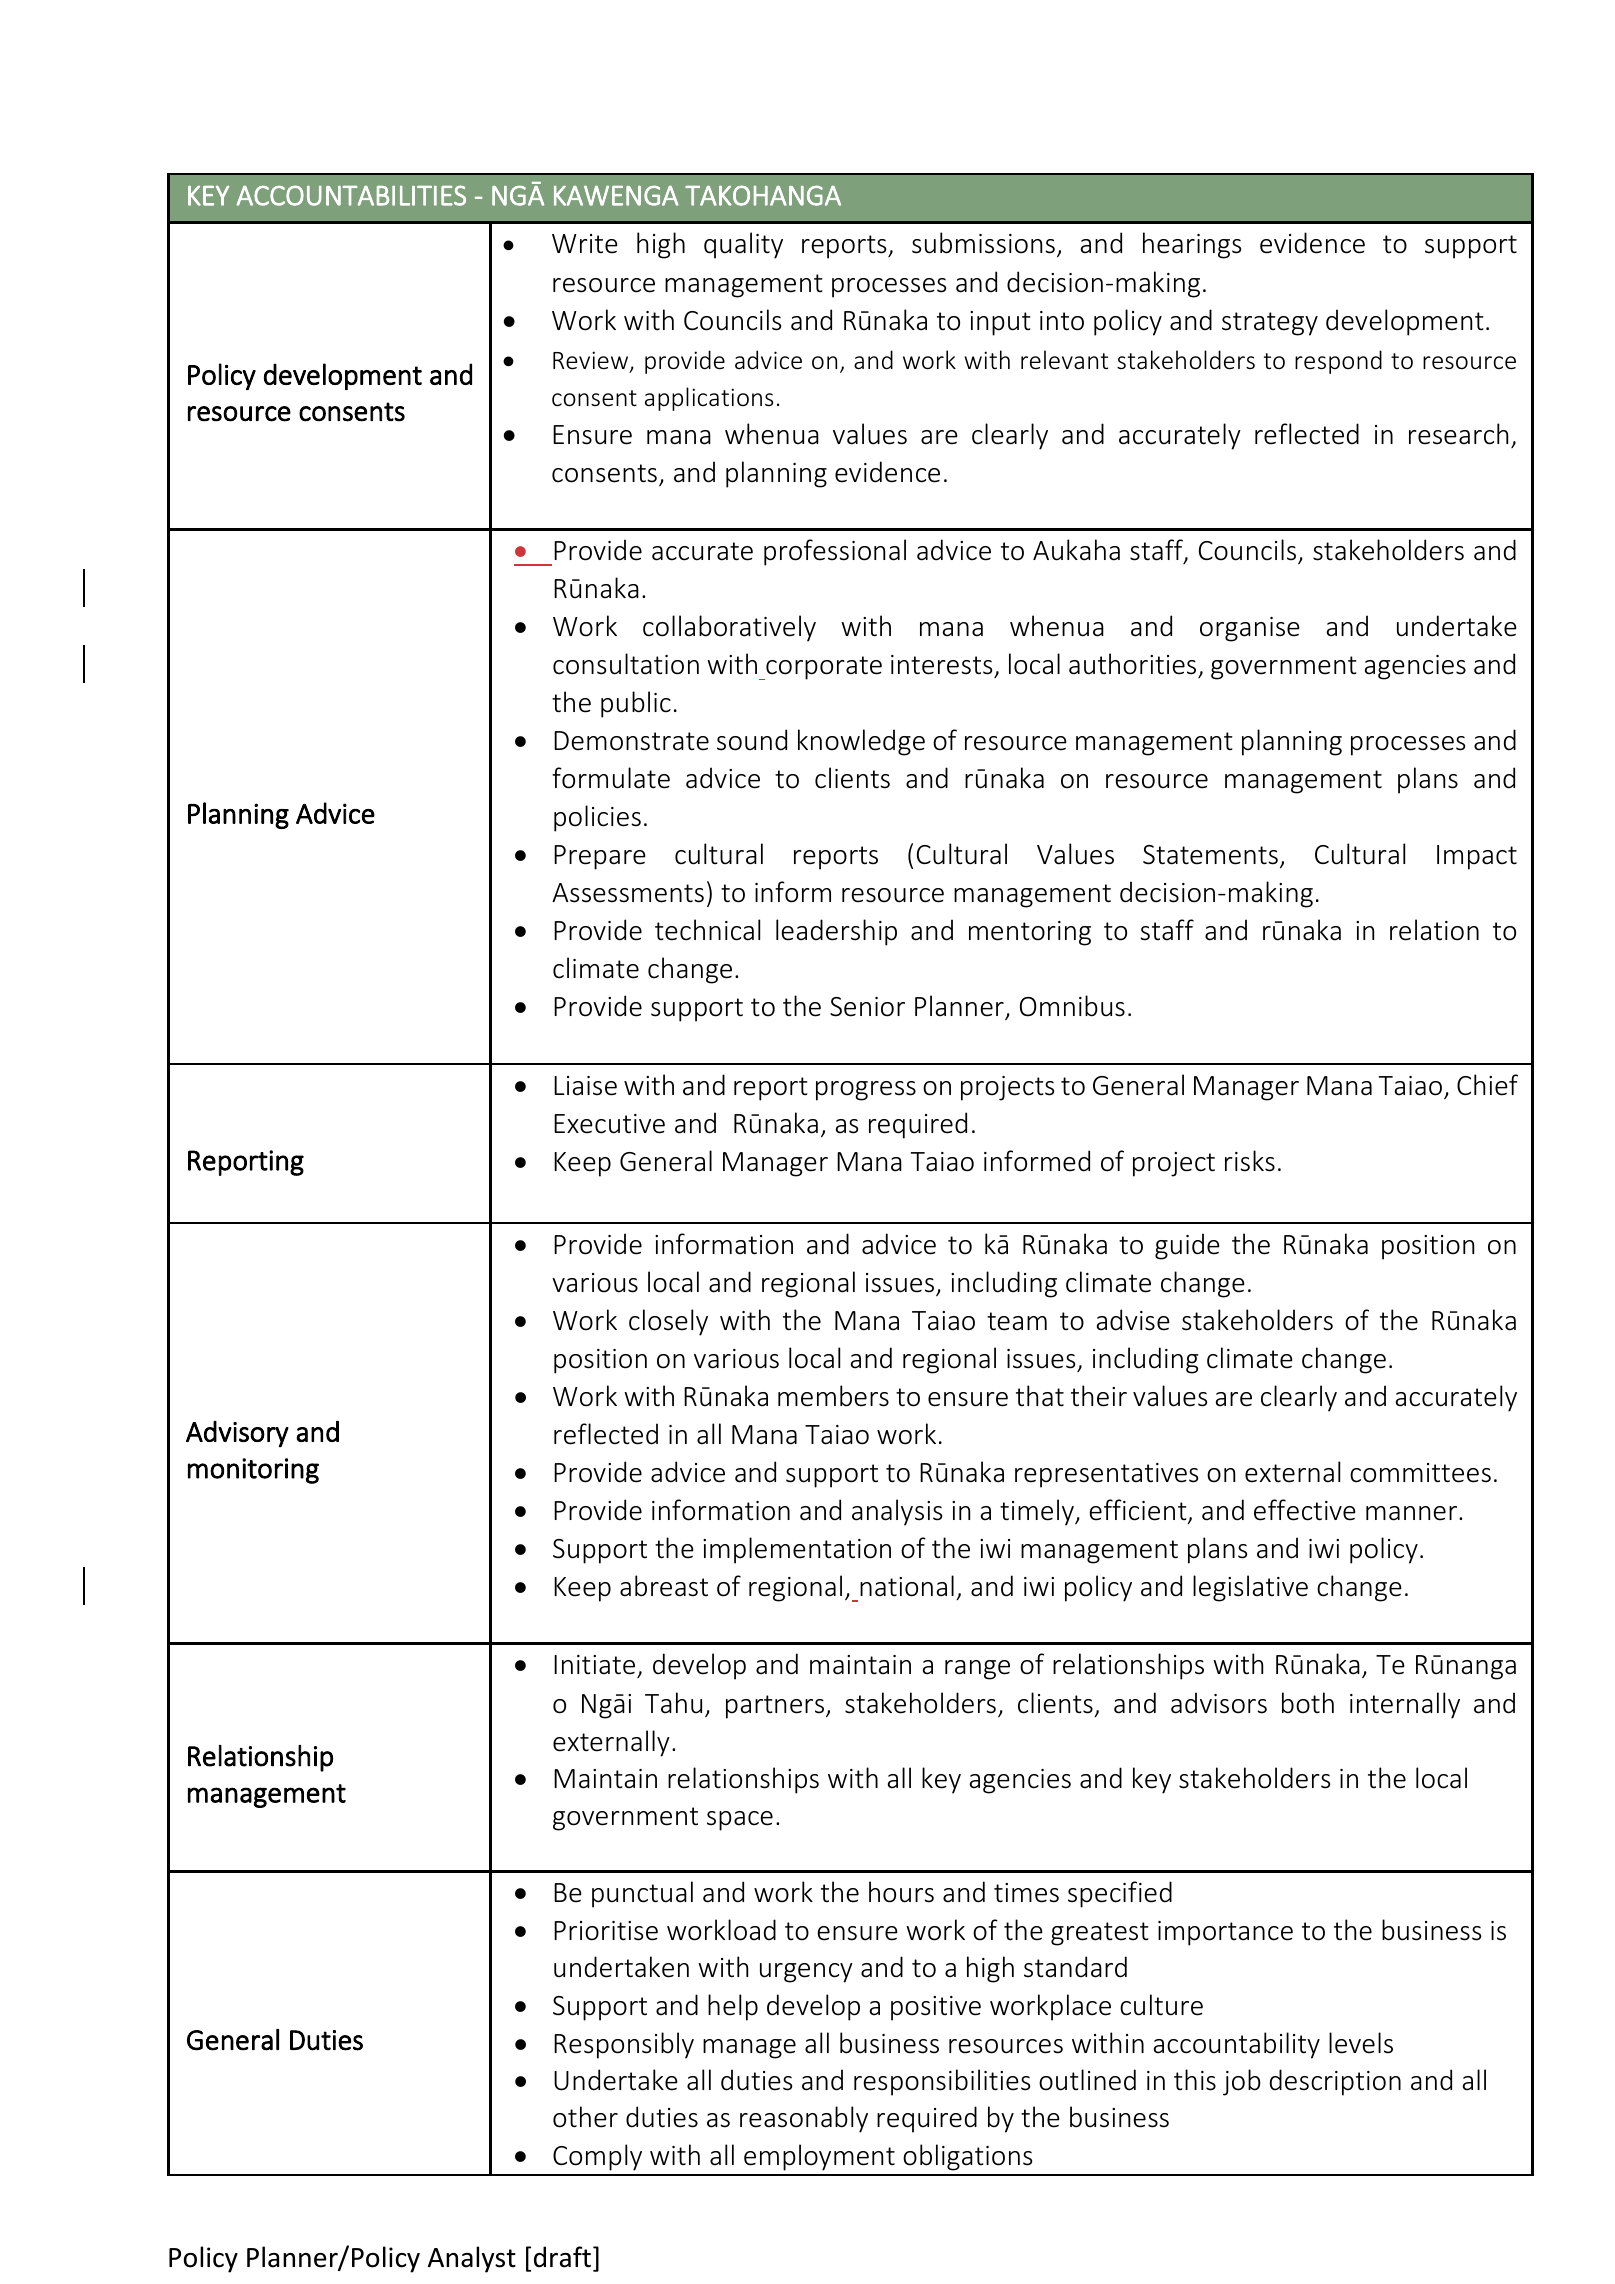 The image size is (1615, 2284). I want to click on partners, so click(776, 1707).
